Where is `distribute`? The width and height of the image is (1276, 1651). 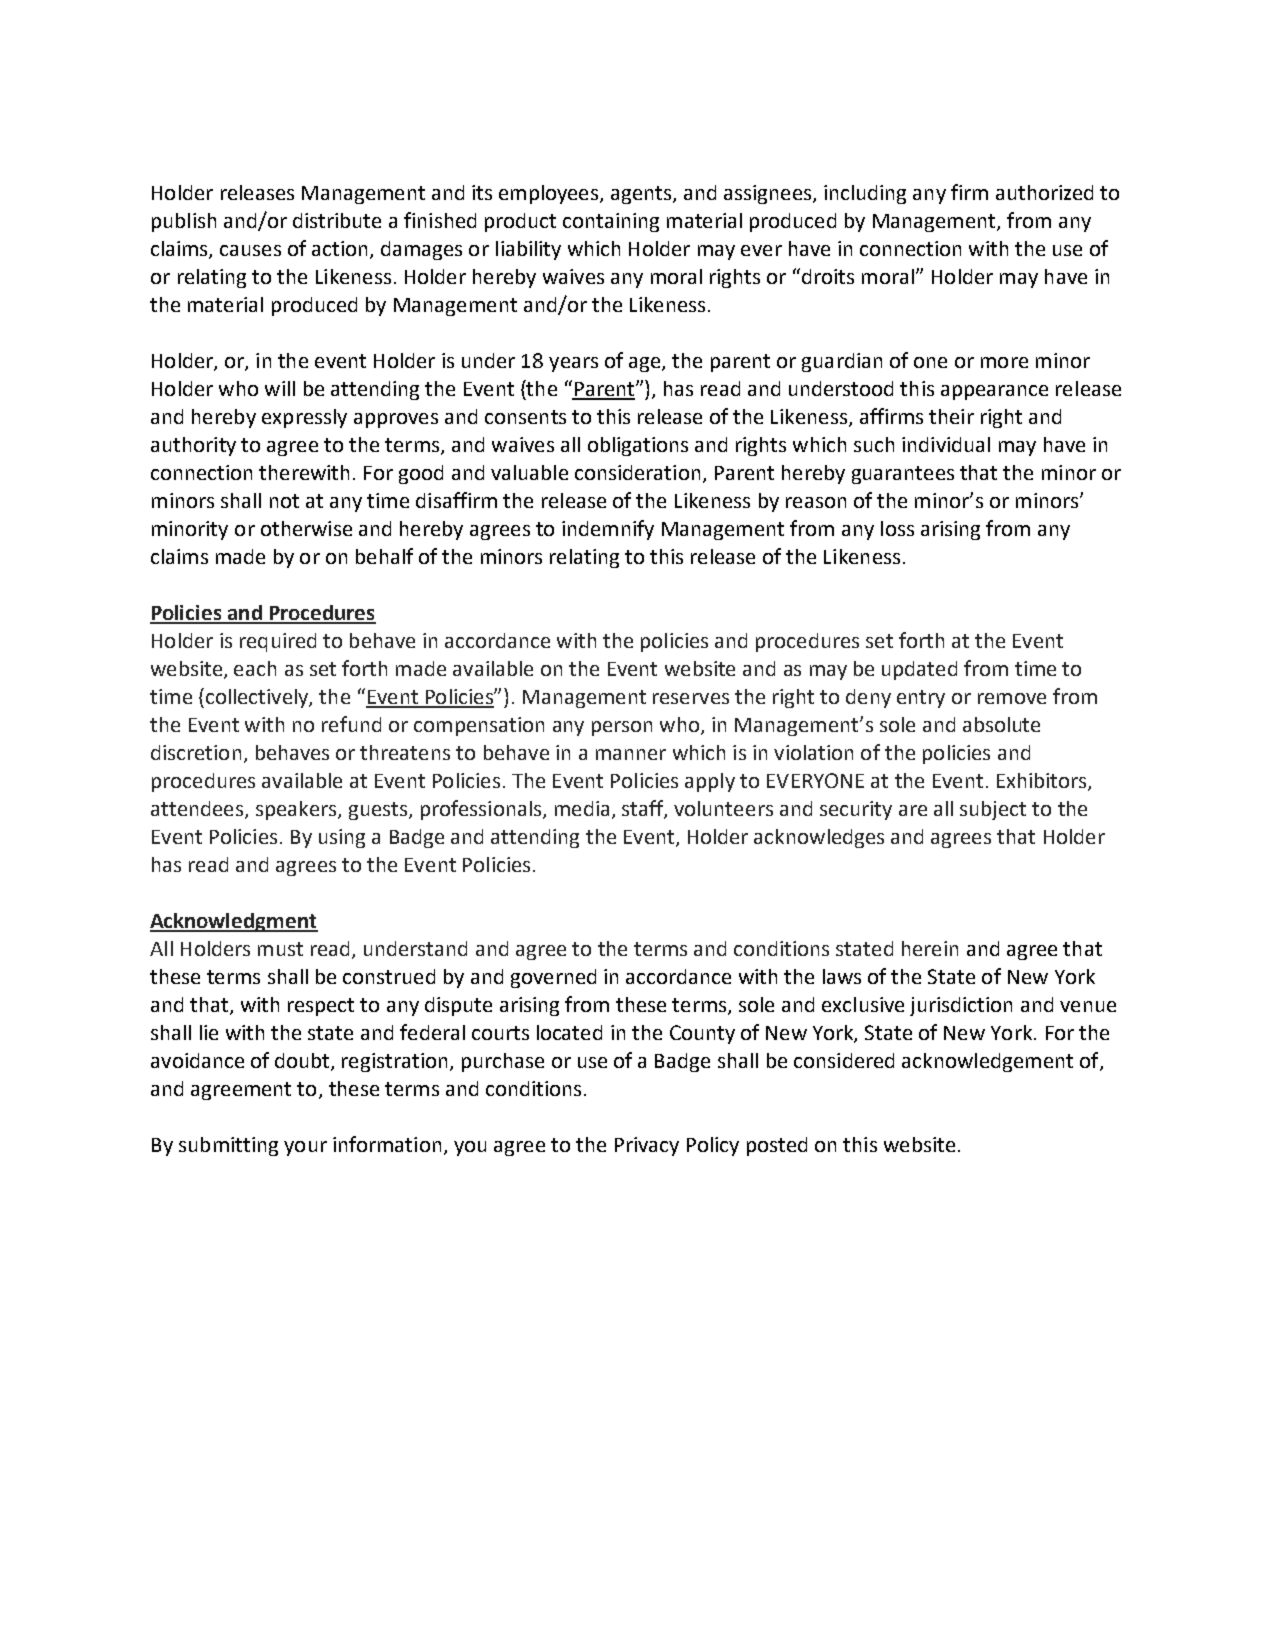 distribute is located at coordinates (337, 220).
